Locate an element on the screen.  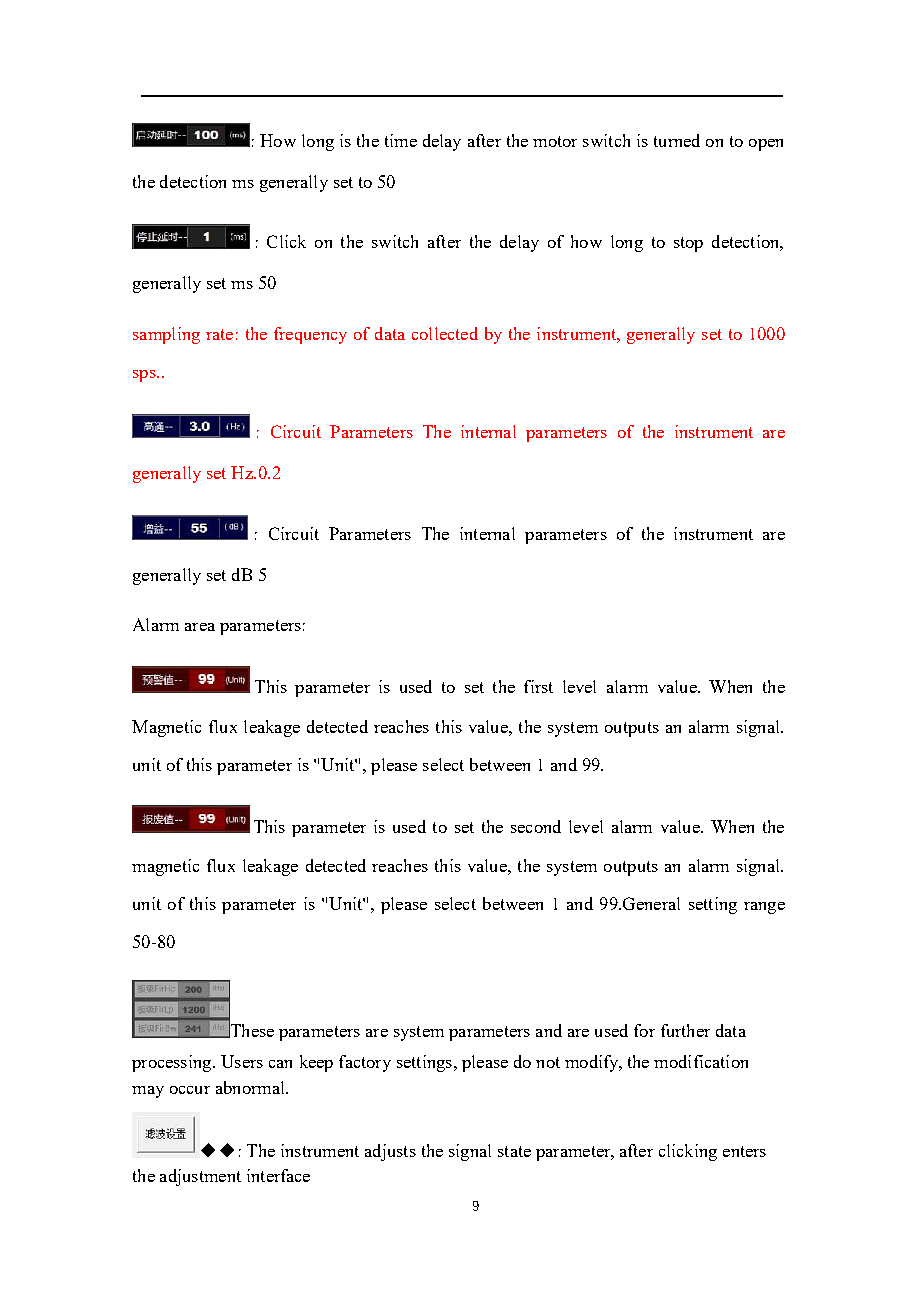
time is located at coordinates (401, 140).
